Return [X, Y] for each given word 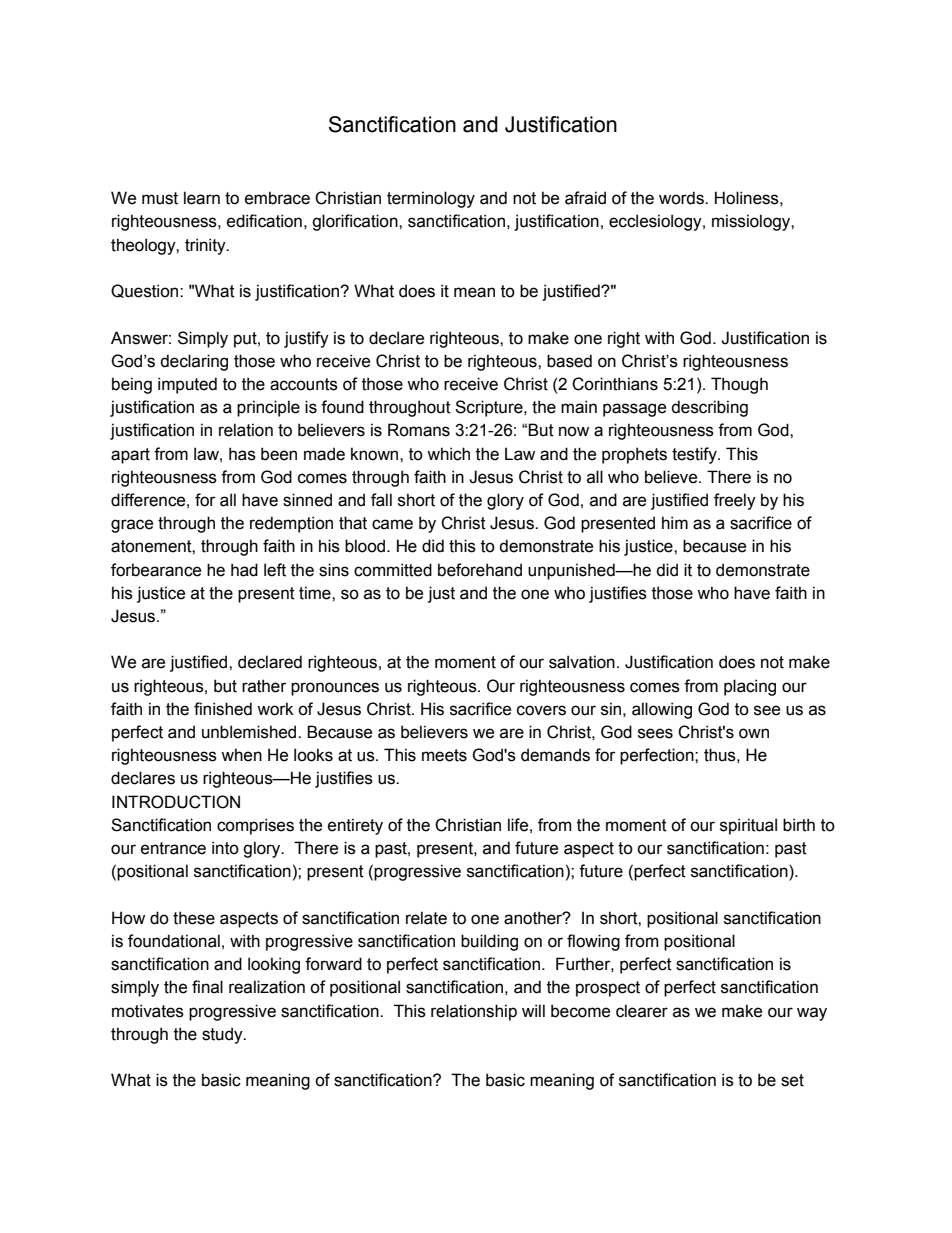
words [682, 198]
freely [735, 501]
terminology [431, 199]
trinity [206, 246]
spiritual [748, 826]
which [448, 454]
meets [444, 755]
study [223, 1035]
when [241, 755]
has [242, 454]
